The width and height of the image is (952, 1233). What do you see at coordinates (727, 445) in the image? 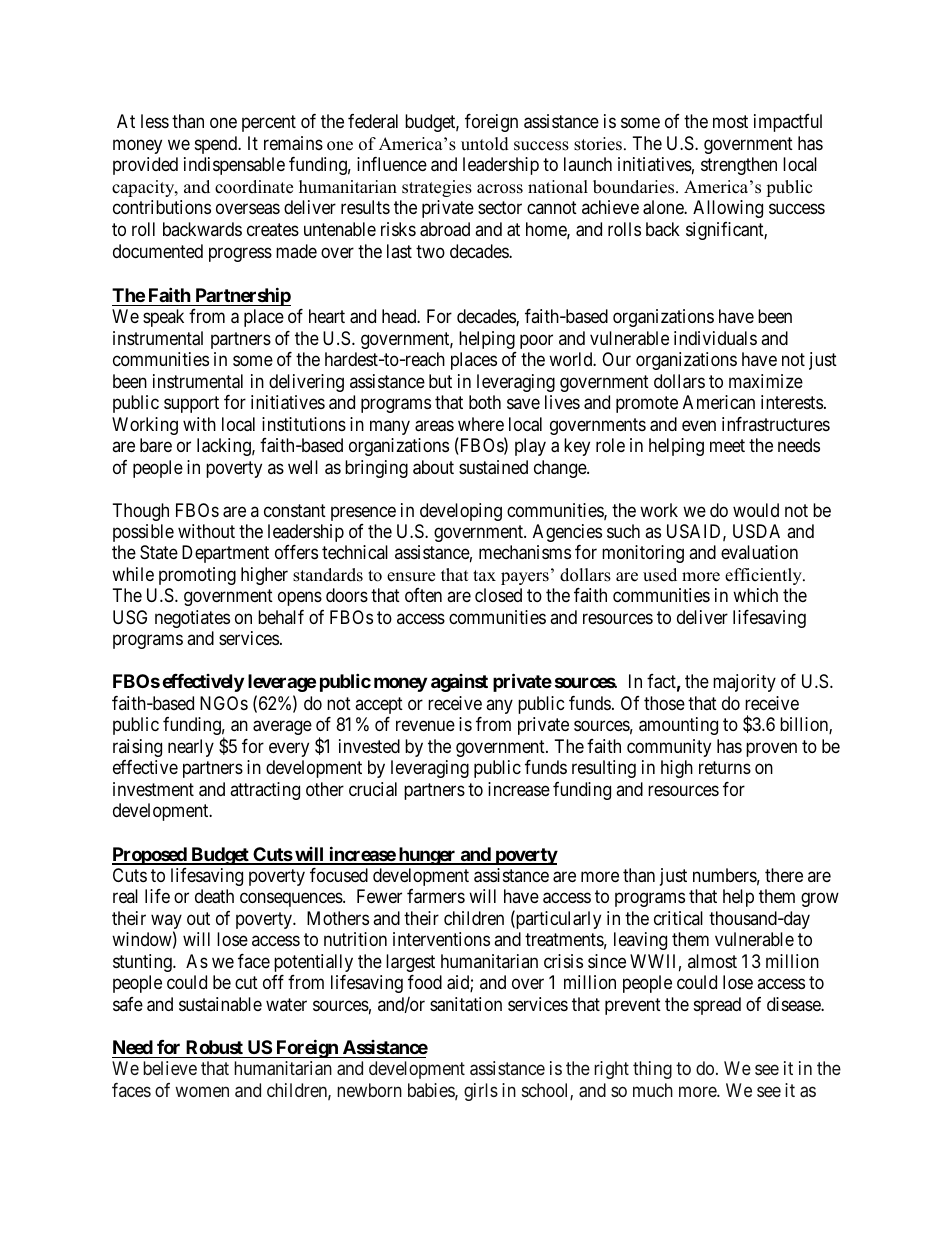
I see `meet` at bounding box center [727, 445].
